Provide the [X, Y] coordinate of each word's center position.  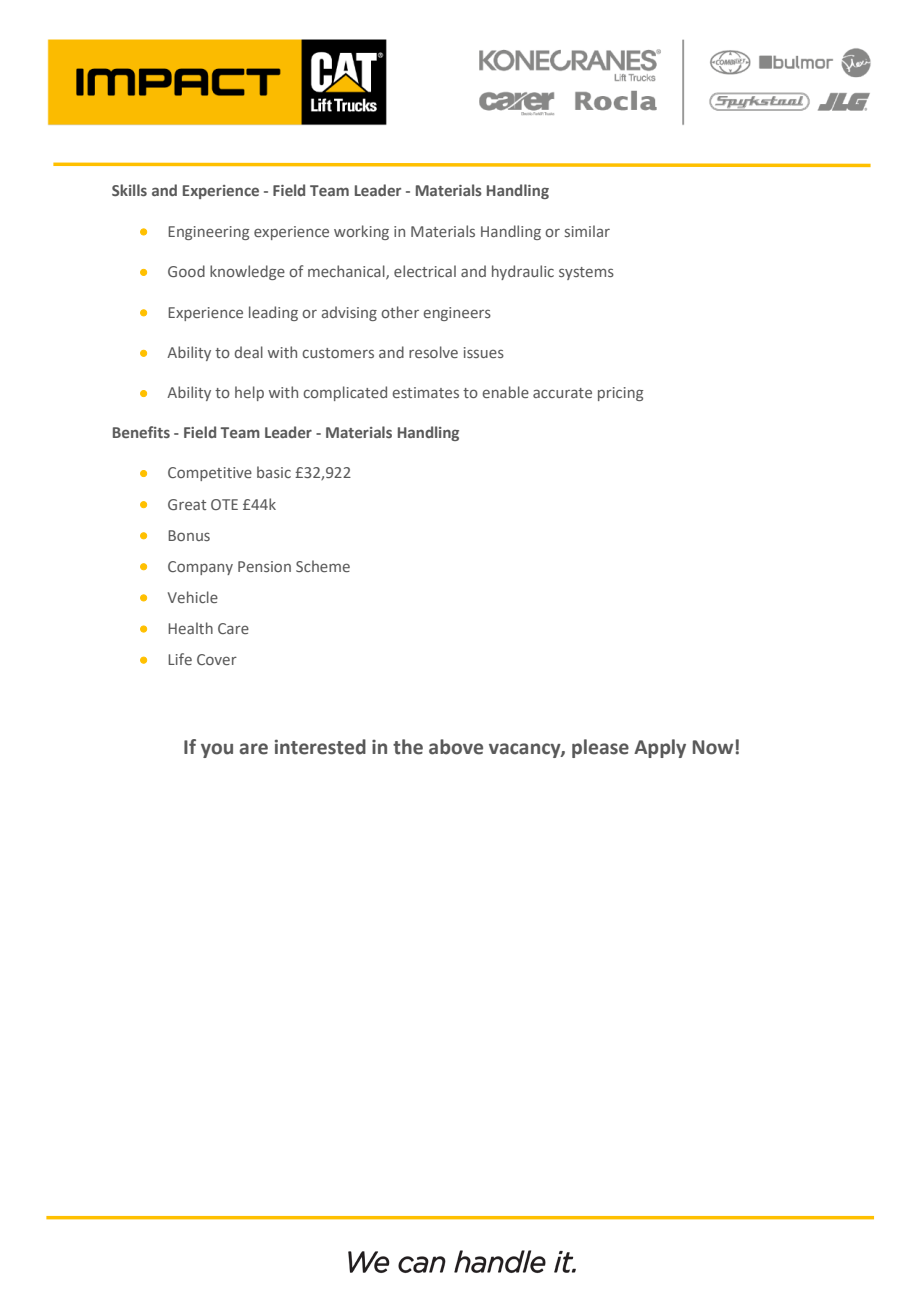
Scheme [323, 566]
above [456, 747]
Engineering [208, 233]
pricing [620, 394]
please [600, 748]
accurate [562, 393]
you [217, 750]
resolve [433, 352]
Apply [660, 748]
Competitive [210, 474]
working [361, 232]
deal [249, 352]
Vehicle [193, 597]
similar [587, 231]
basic [274, 472]
